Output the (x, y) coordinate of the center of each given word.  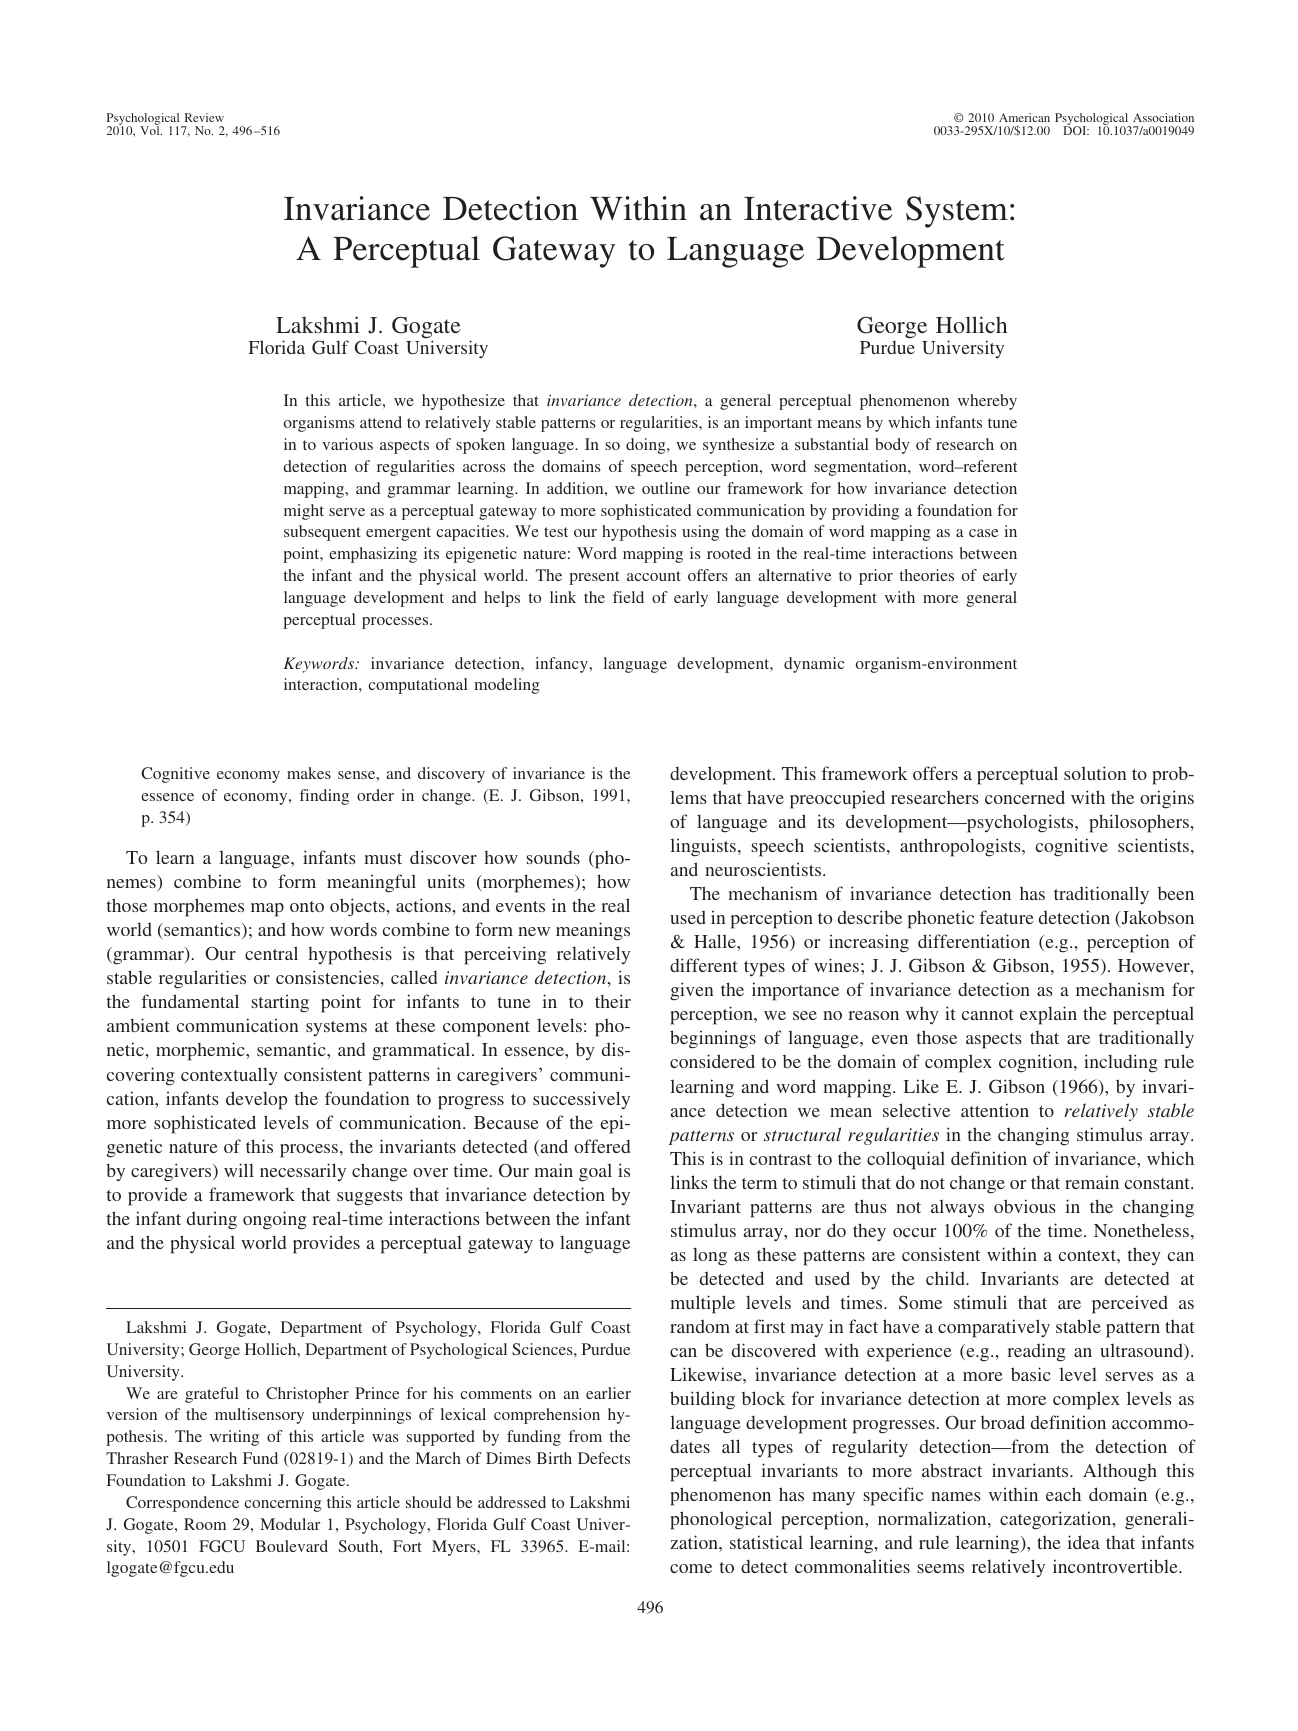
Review (204, 117)
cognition (1037, 1063)
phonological (721, 1520)
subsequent (322, 533)
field (628, 597)
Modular (290, 1524)
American (1024, 117)
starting (280, 1003)
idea (1083, 1542)
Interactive (818, 208)
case (983, 533)
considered (712, 1061)
